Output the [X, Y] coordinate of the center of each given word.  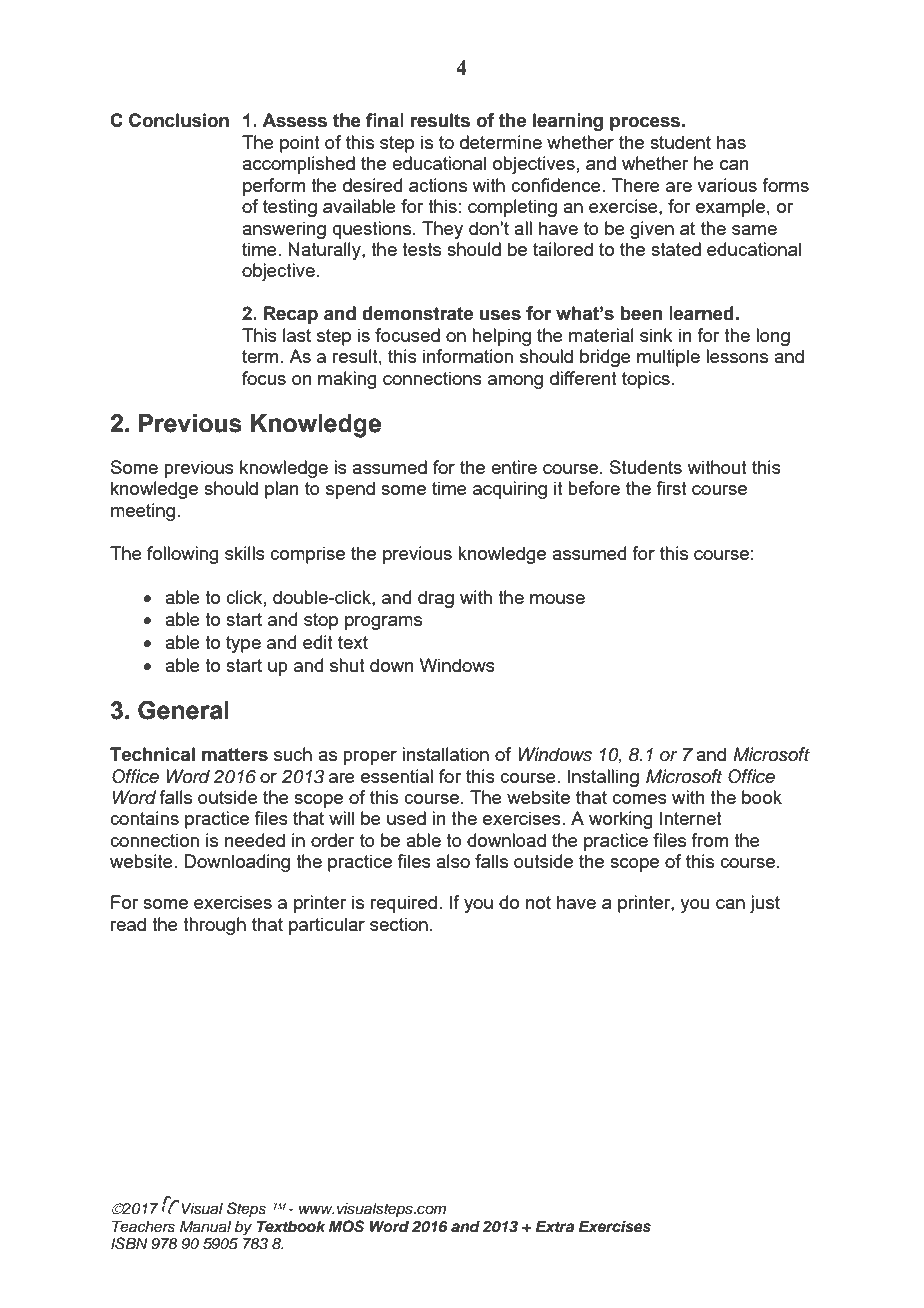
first [671, 488]
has [731, 142]
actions [438, 185]
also [453, 861]
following [183, 555]
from [709, 840]
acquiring [510, 490]
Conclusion [179, 120]
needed [255, 840]
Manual [205, 1226]
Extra [555, 1226]
